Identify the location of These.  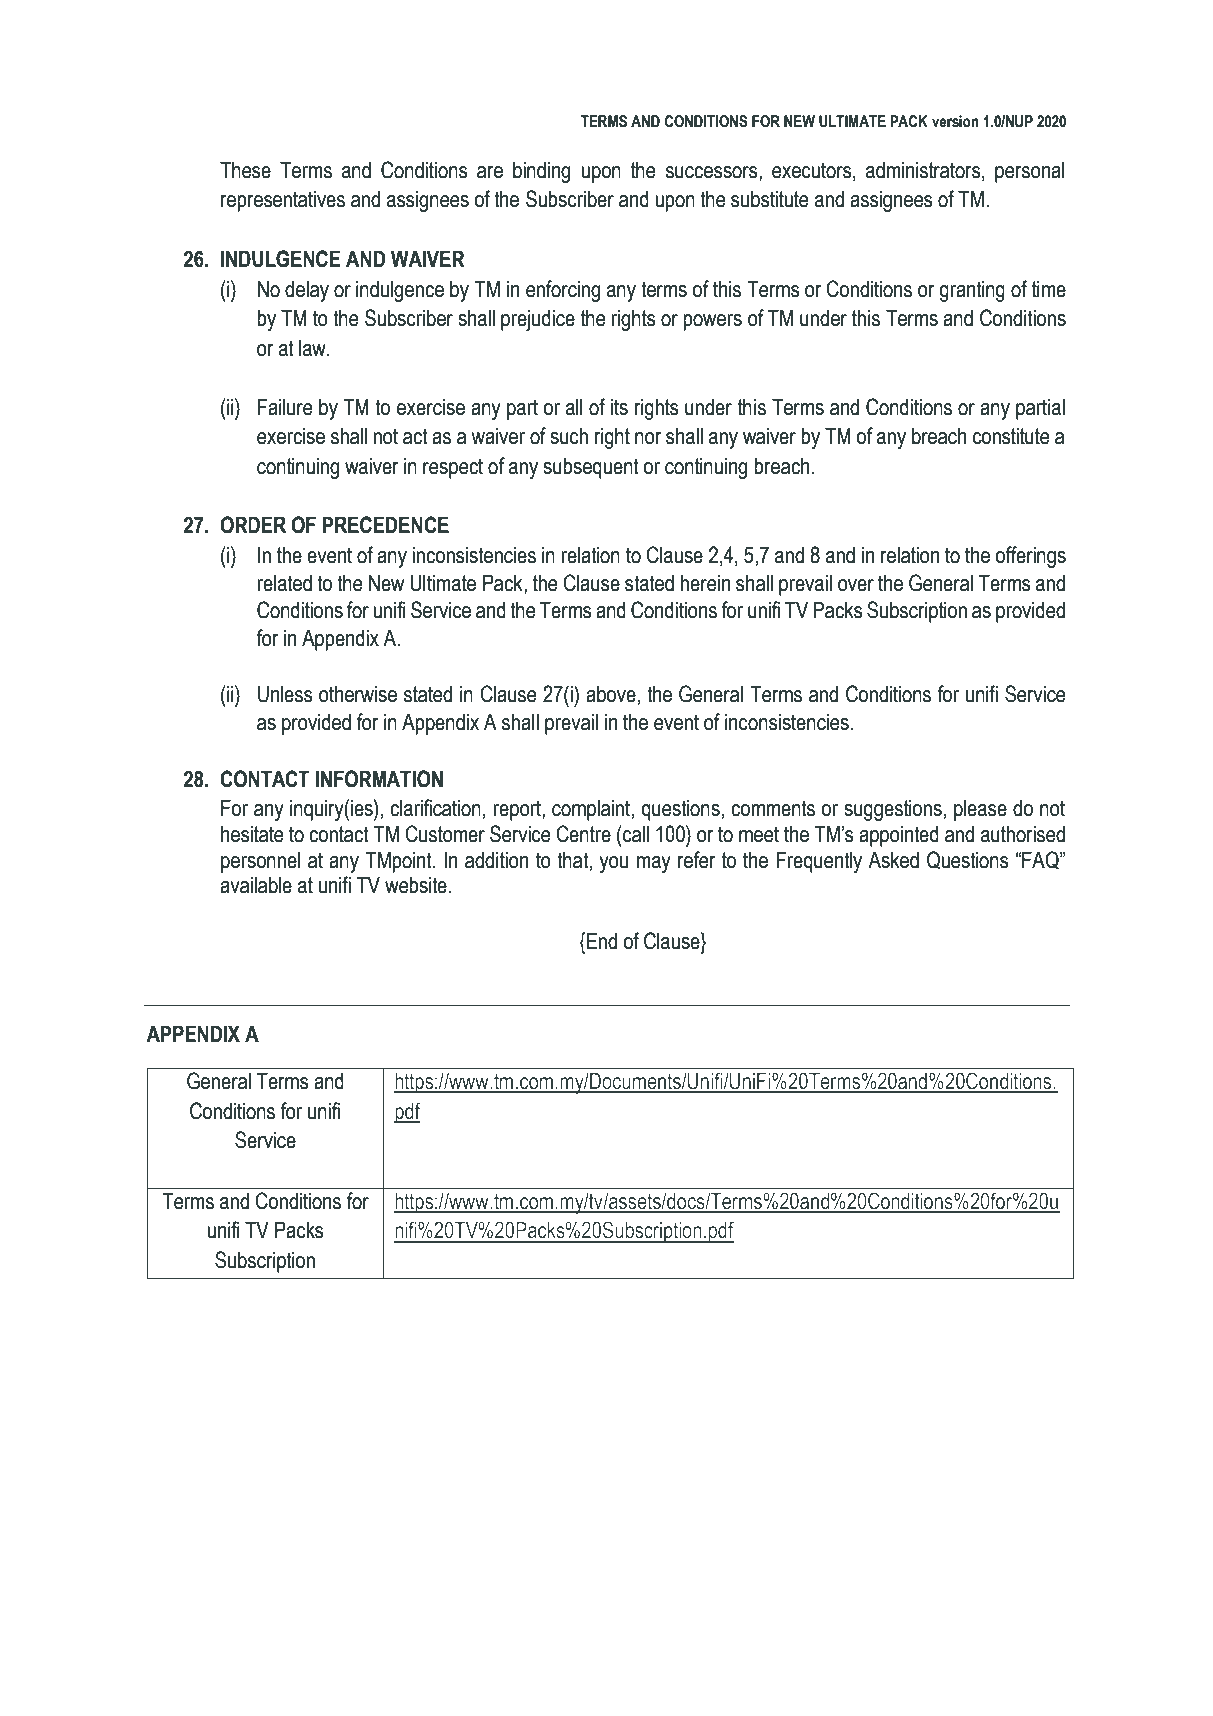
(245, 170).
